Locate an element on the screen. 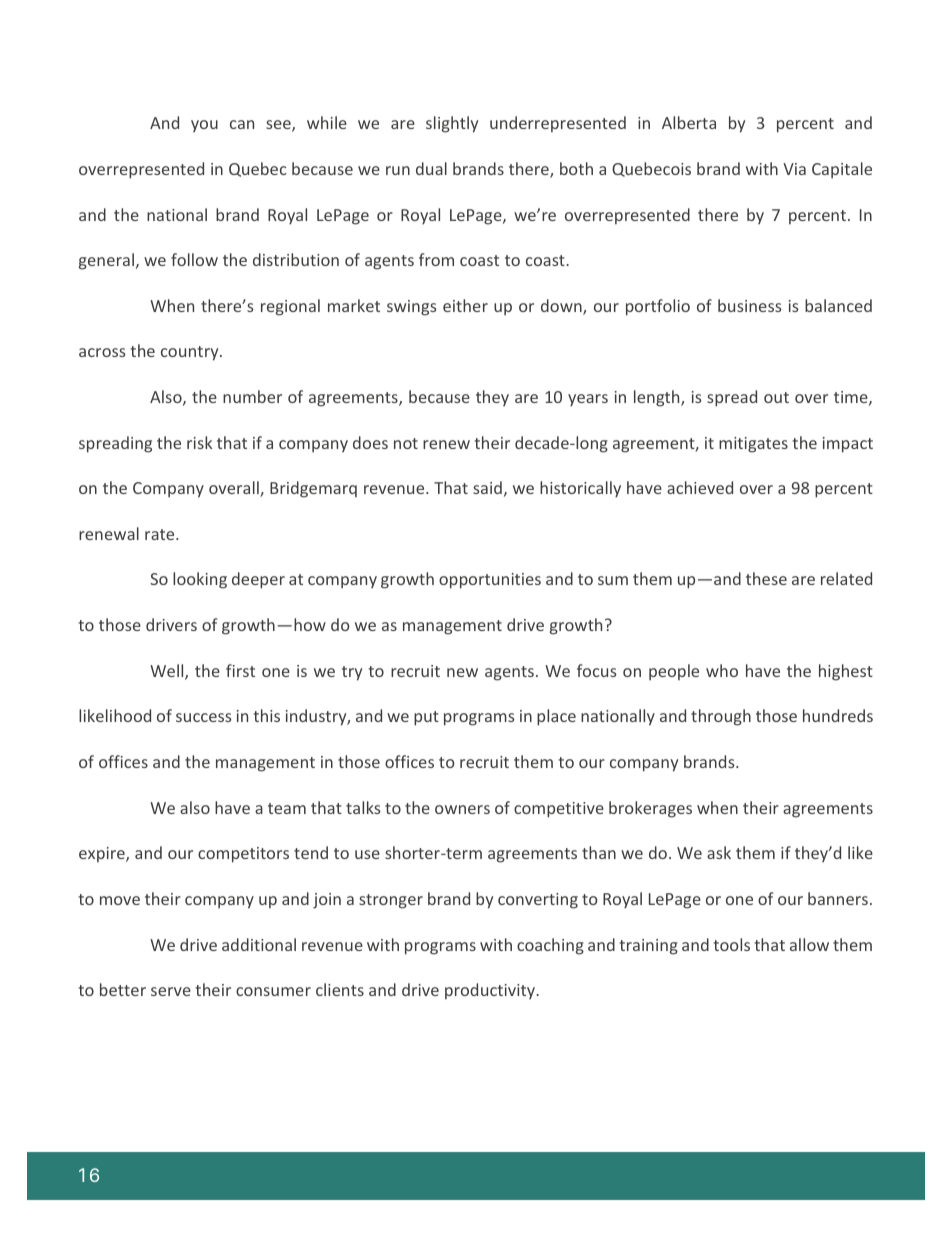 The height and width of the screenshot is (1233, 952). opportunities is located at coordinates (490, 581).
